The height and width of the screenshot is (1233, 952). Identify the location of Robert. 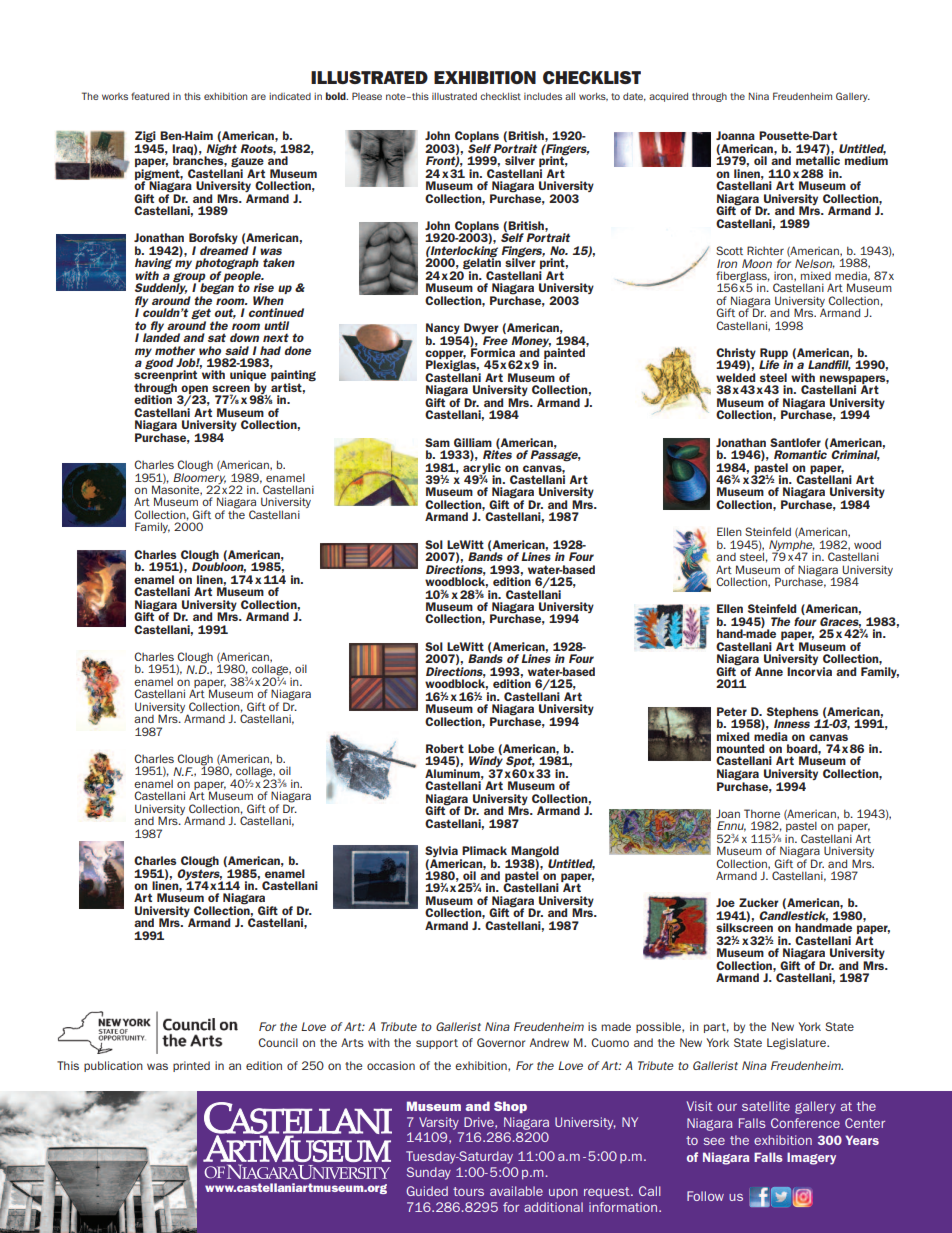
(445, 748).
